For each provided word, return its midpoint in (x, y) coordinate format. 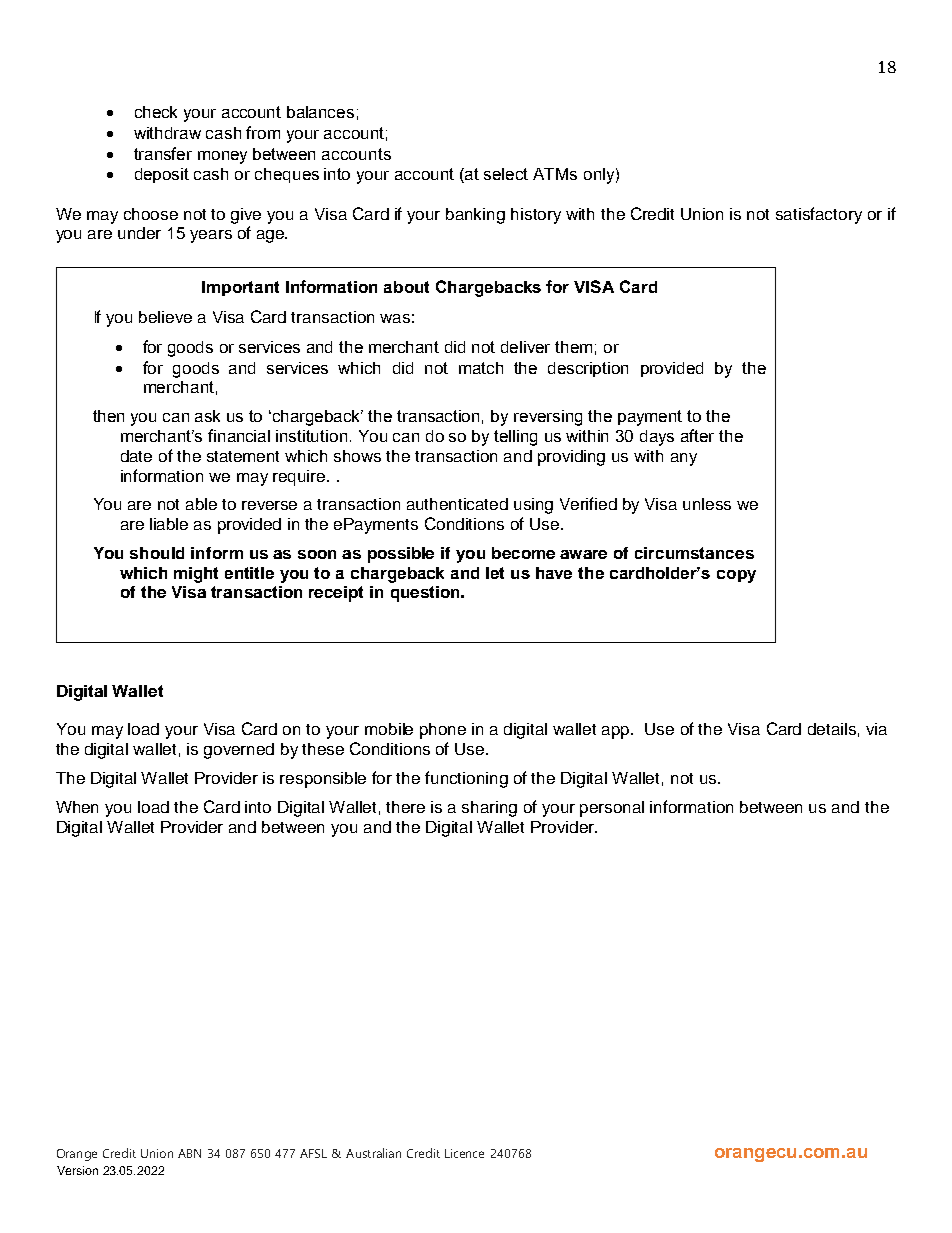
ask (207, 416)
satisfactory (819, 215)
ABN (189, 1153)
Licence (464, 1153)
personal (612, 809)
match (481, 368)
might (196, 575)
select (506, 174)
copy (736, 576)
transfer (163, 153)
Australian (373, 1153)
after (697, 435)
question (426, 594)
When (77, 807)
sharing (489, 809)
